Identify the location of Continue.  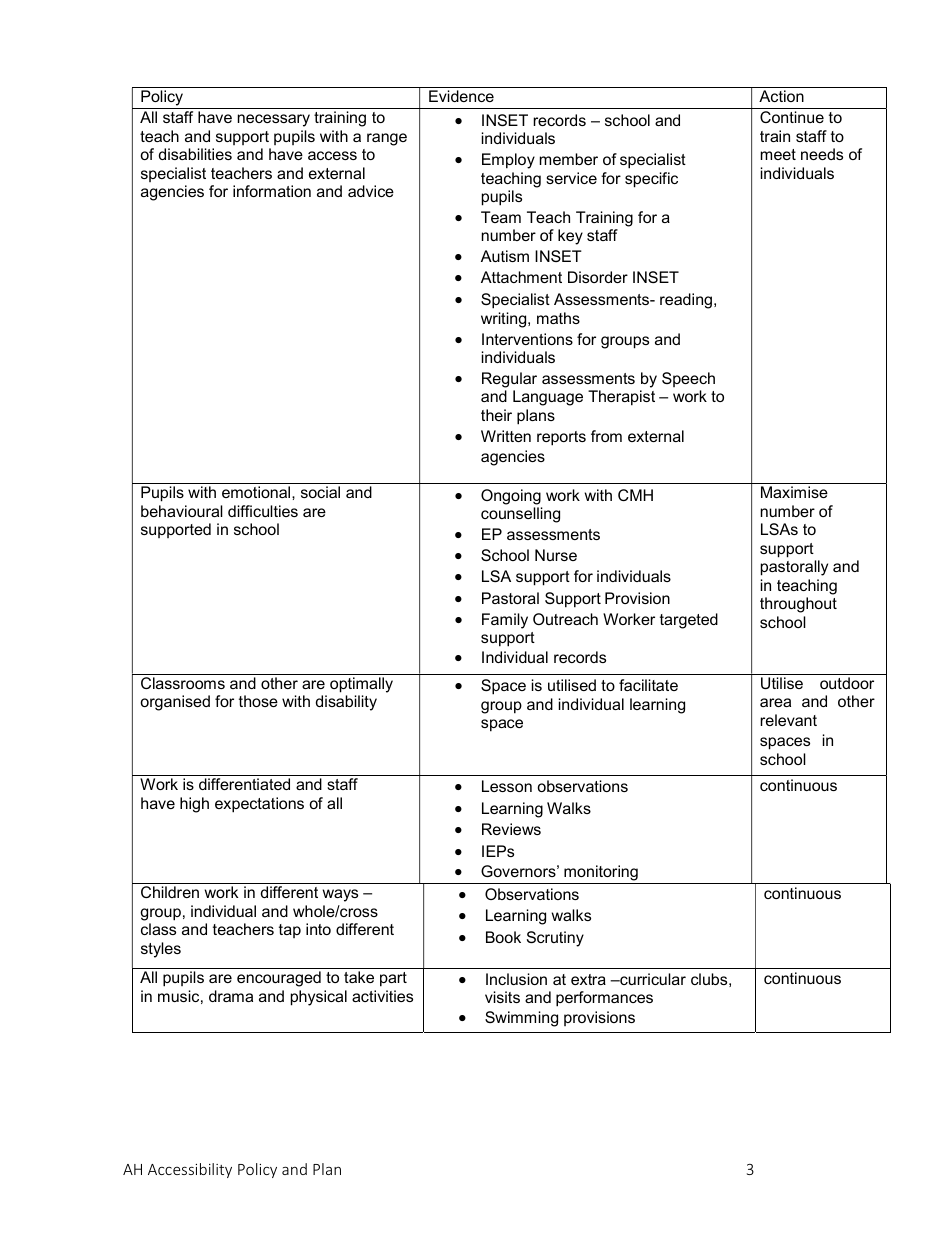
(792, 117).
